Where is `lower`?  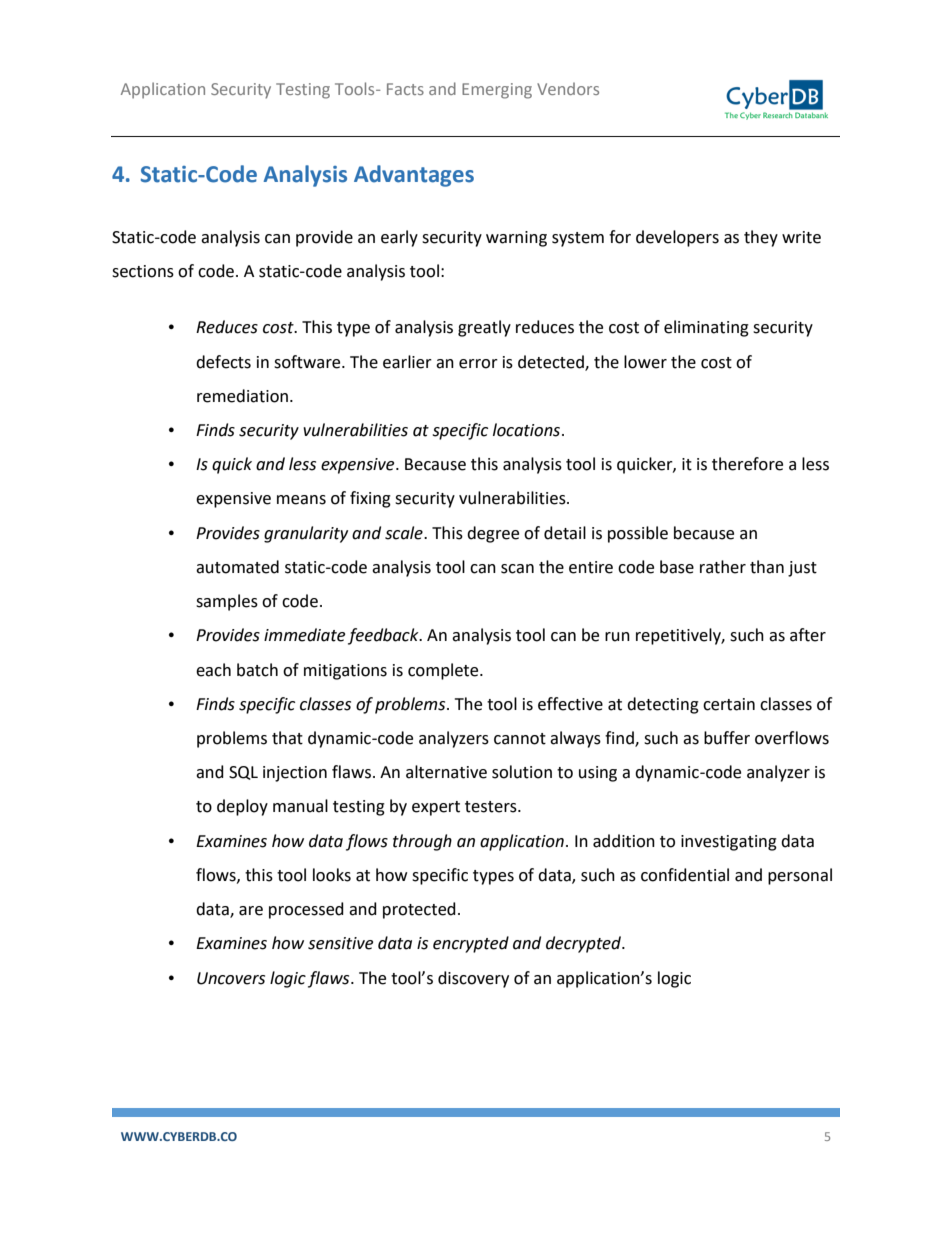
lower is located at coordinates (645, 362).
